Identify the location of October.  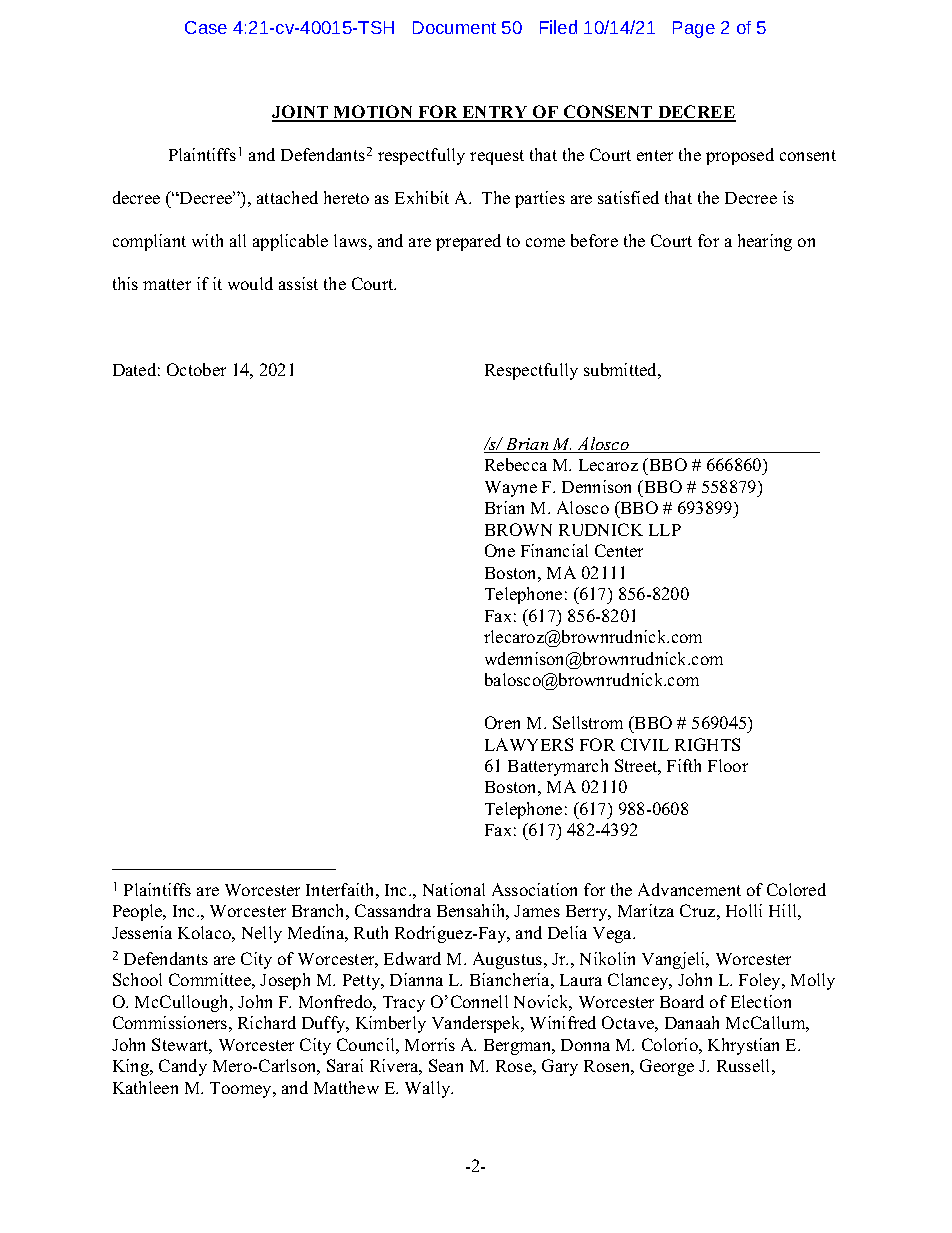
(196, 369).
